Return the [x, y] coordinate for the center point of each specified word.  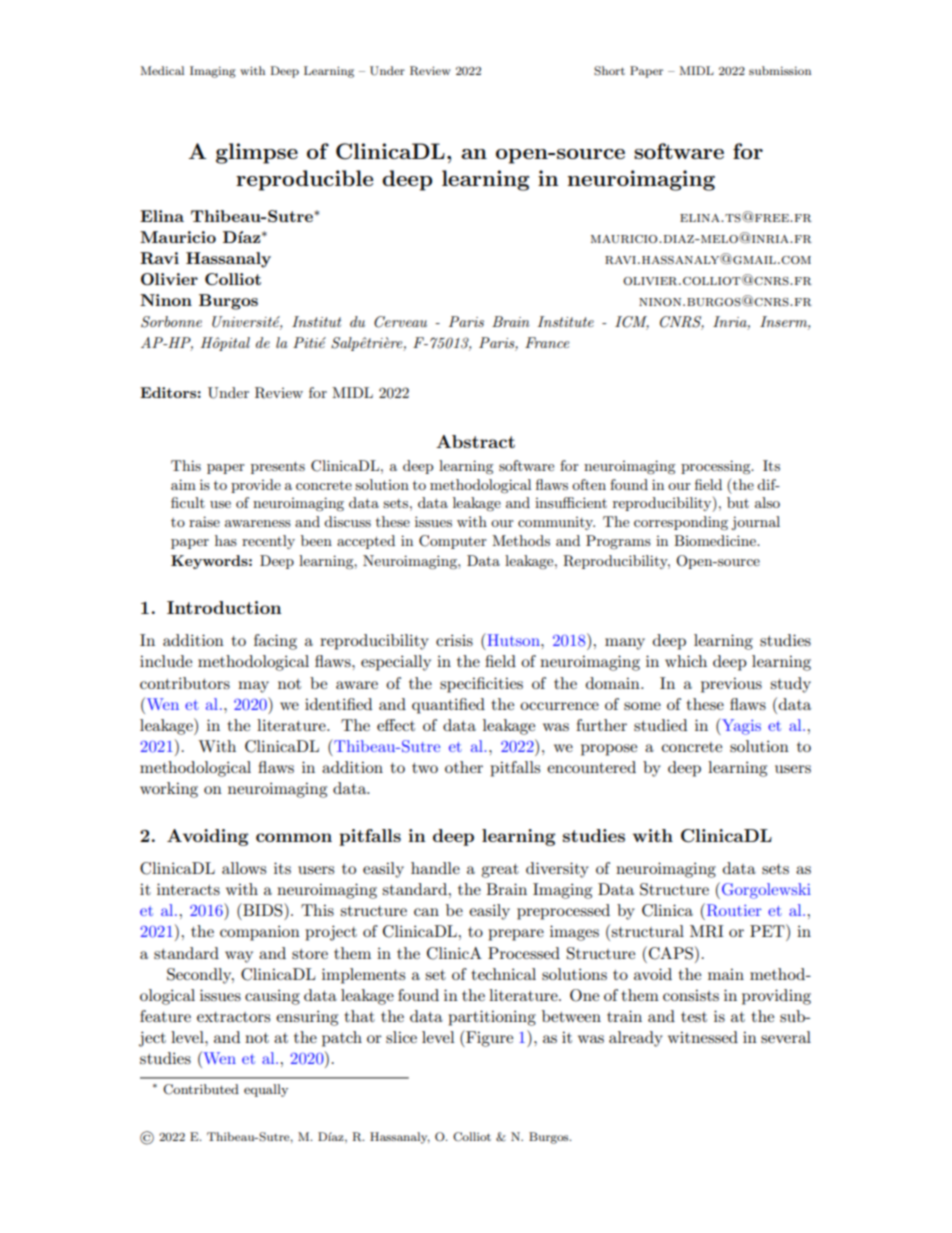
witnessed [703, 1037]
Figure [488, 1038]
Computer [453, 542]
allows [244, 868]
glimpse [257, 153]
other [464, 767]
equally [266, 1090]
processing [717, 467]
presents [278, 467]
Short [609, 71]
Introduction [224, 607]
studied [660, 725]
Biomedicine [716, 540]
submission [780, 70]
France [547, 342]
